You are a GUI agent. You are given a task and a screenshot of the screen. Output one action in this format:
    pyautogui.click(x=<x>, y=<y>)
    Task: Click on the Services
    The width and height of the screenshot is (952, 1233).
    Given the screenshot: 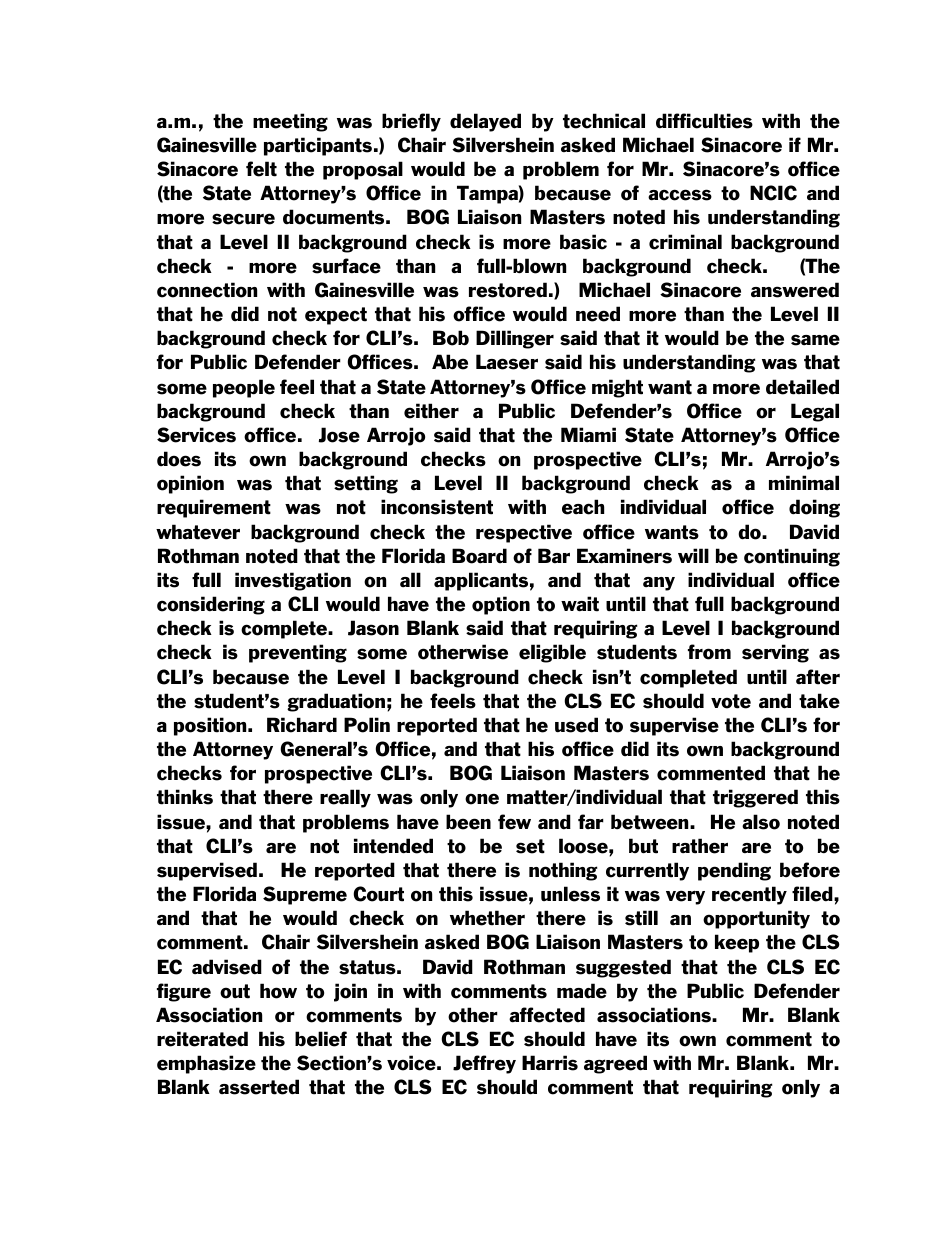 What is the action you would take?
    pyautogui.click(x=196, y=435)
